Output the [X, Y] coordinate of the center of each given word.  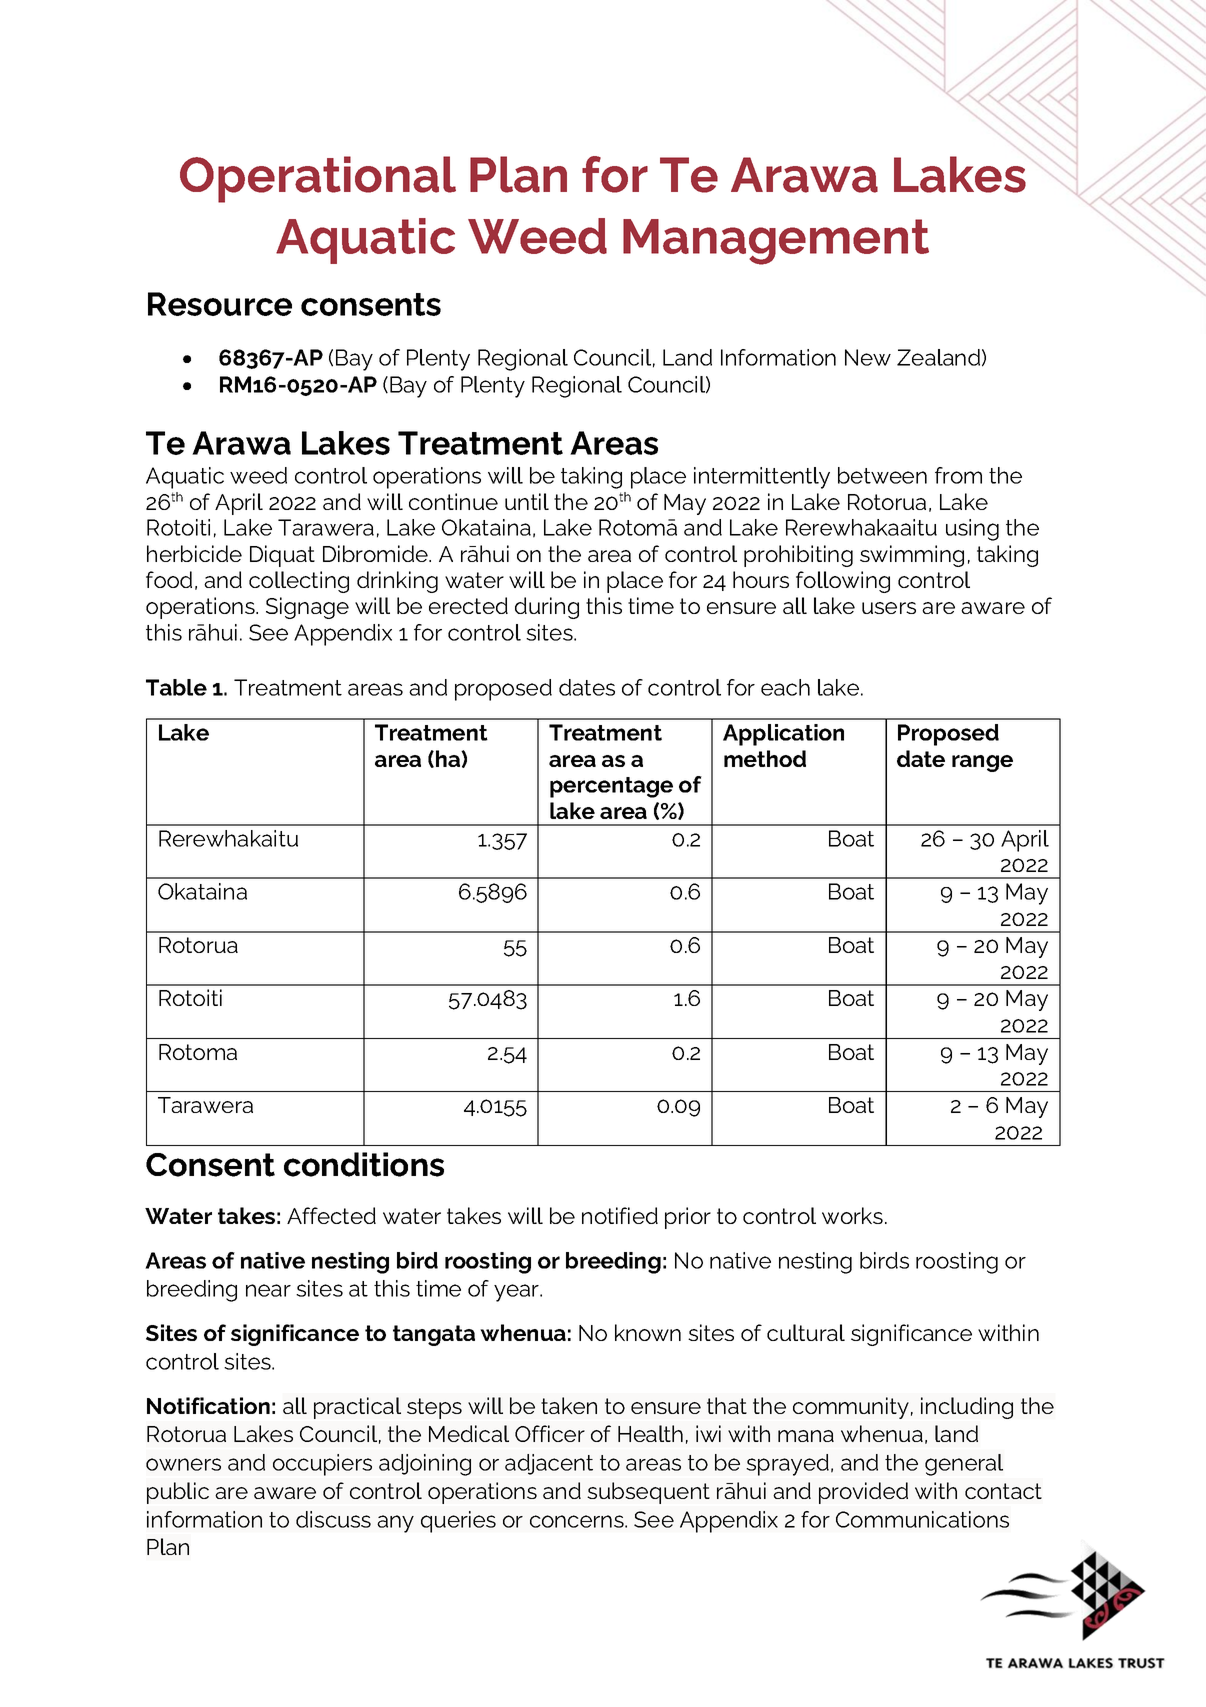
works [852, 1215]
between [882, 475]
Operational [318, 179]
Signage [307, 608]
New [868, 357]
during [547, 608]
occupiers [322, 1465]
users [889, 608]
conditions [364, 1164]
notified [620, 1215]
